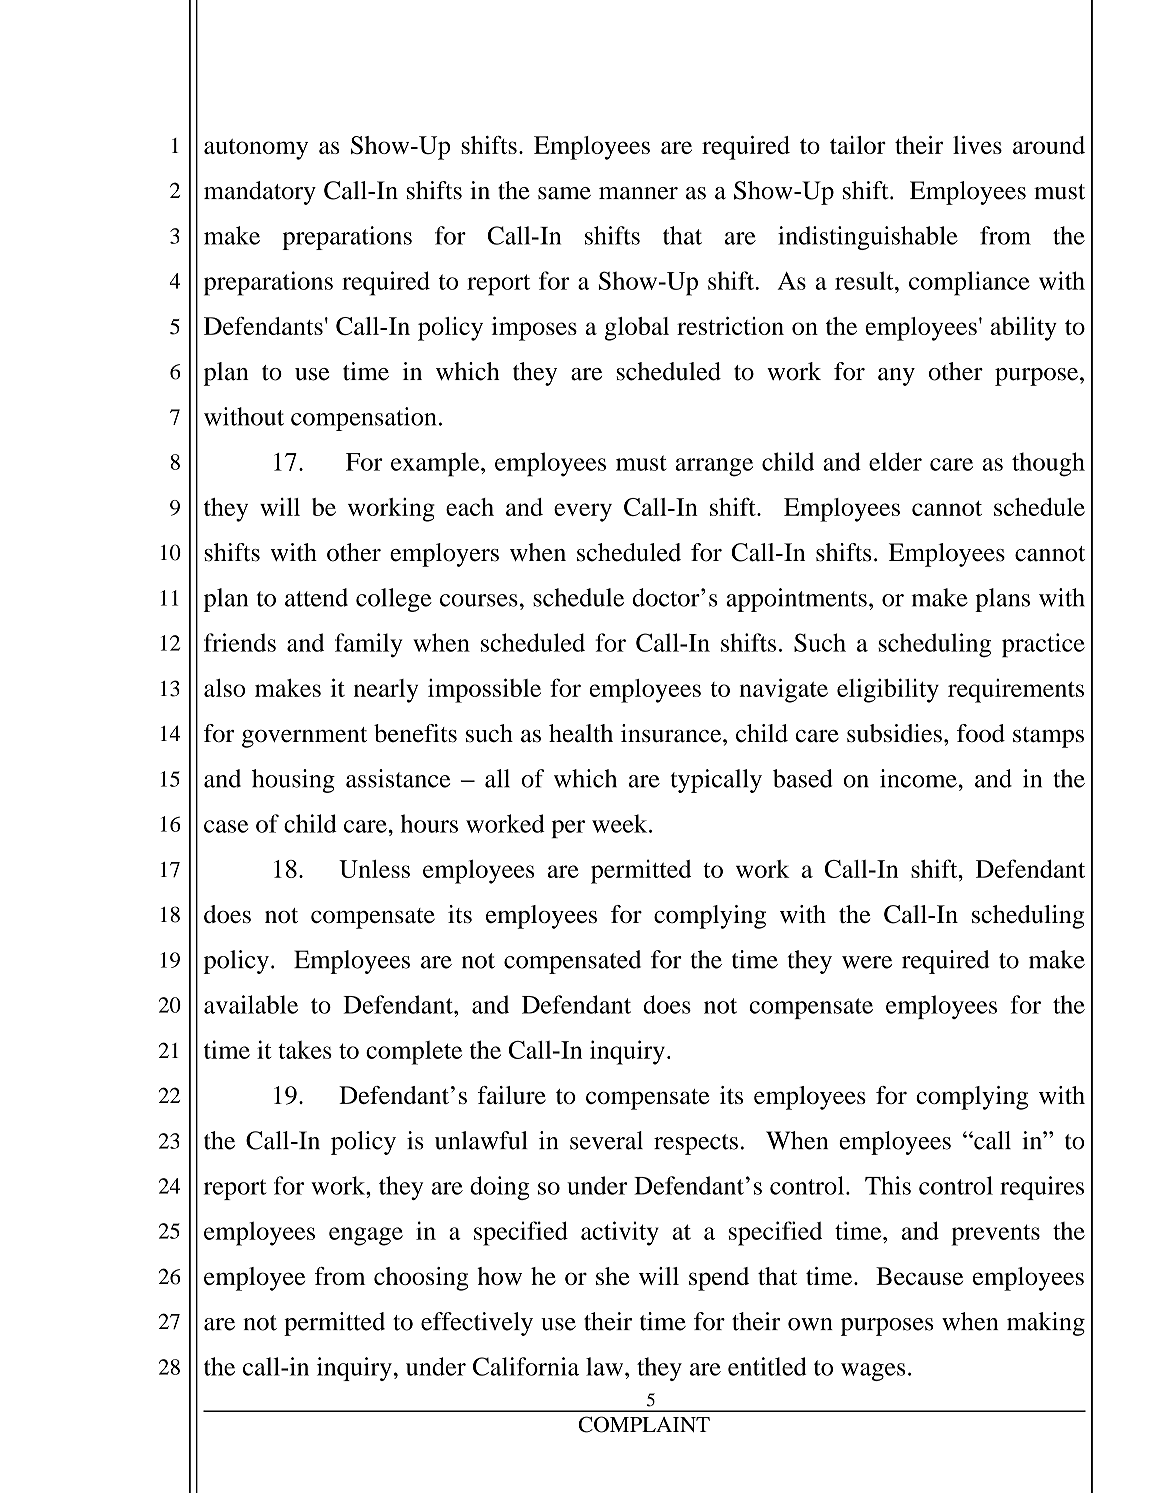  Describe the element at coordinates (638, 193) in the document. I see `manner` at that location.
